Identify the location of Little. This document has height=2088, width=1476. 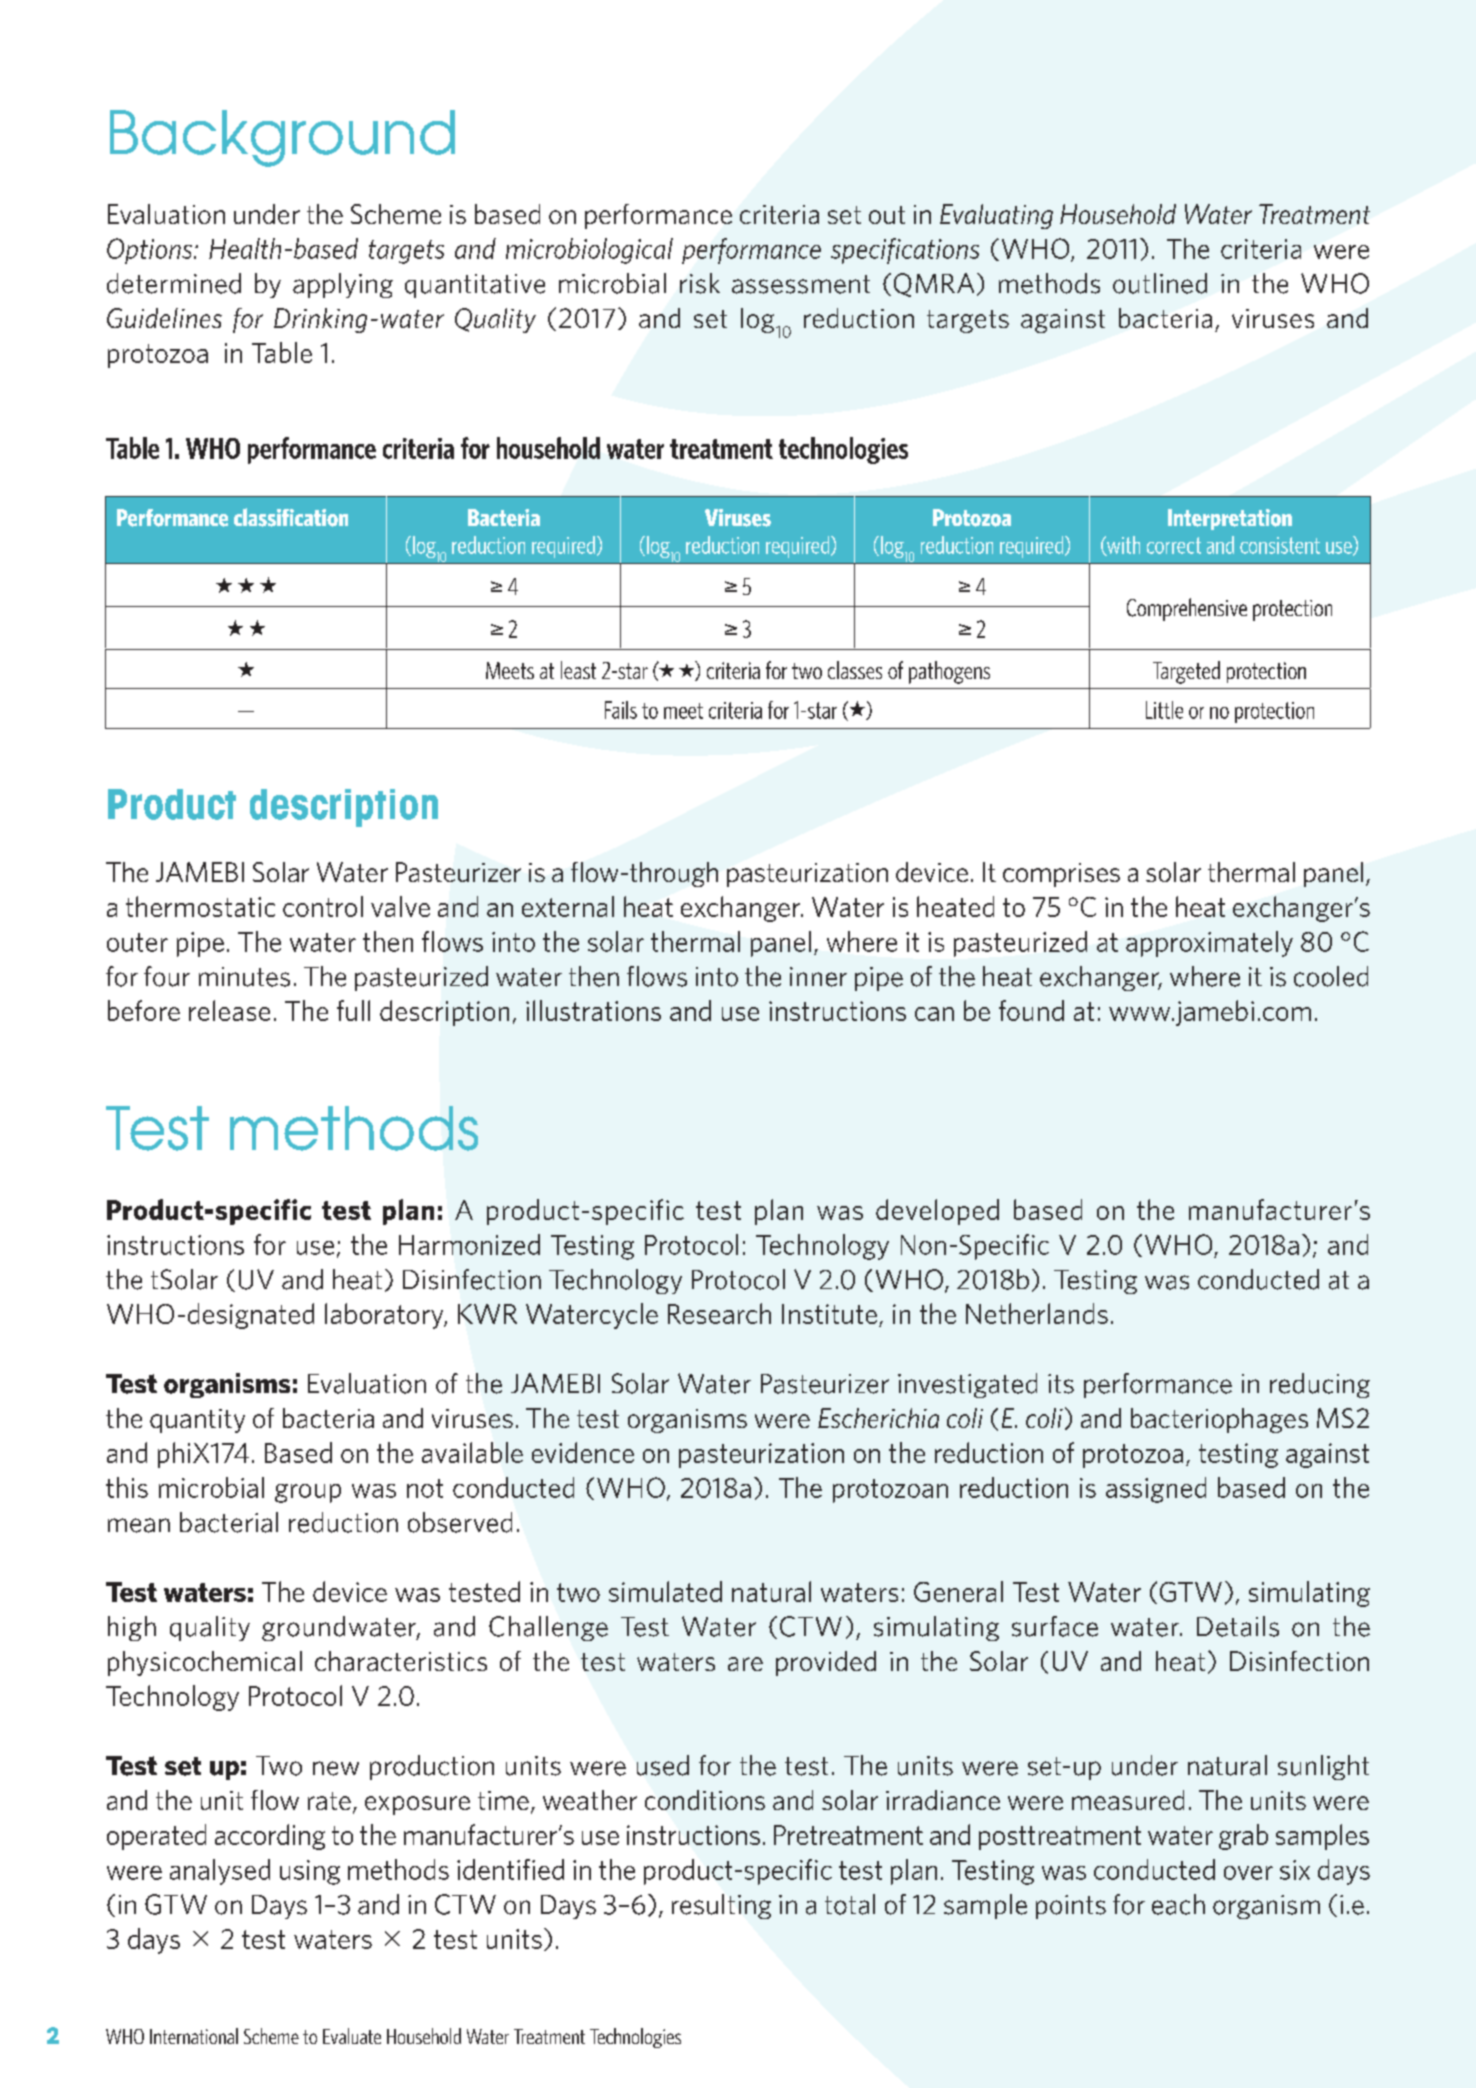
(1164, 710).
